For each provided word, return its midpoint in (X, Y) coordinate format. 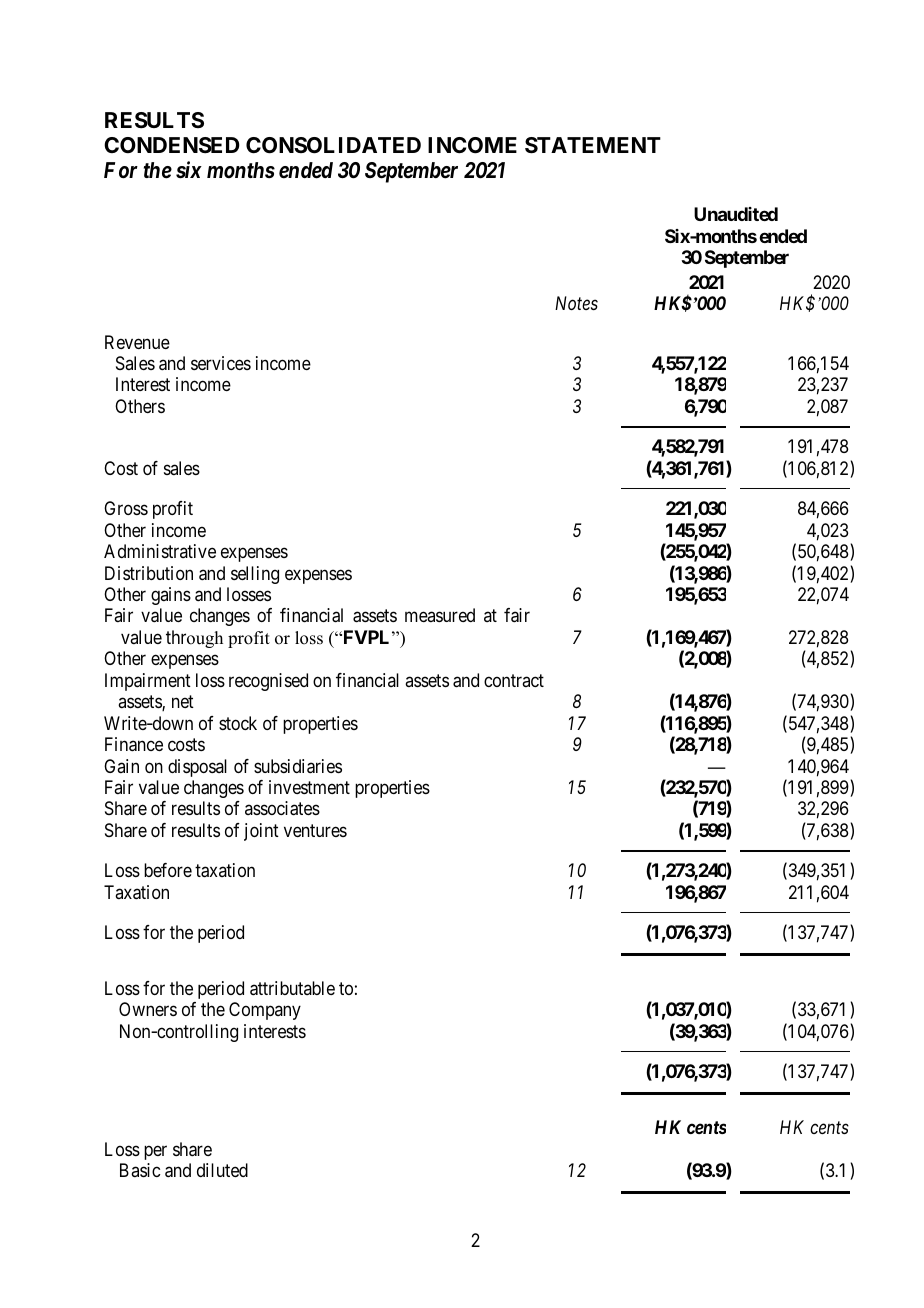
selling (255, 575)
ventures (315, 830)
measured (440, 615)
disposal (197, 768)
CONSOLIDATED (333, 145)
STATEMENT (593, 145)
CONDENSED (172, 145)
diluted (222, 1170)
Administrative (160, 551)
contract (514, 680)
